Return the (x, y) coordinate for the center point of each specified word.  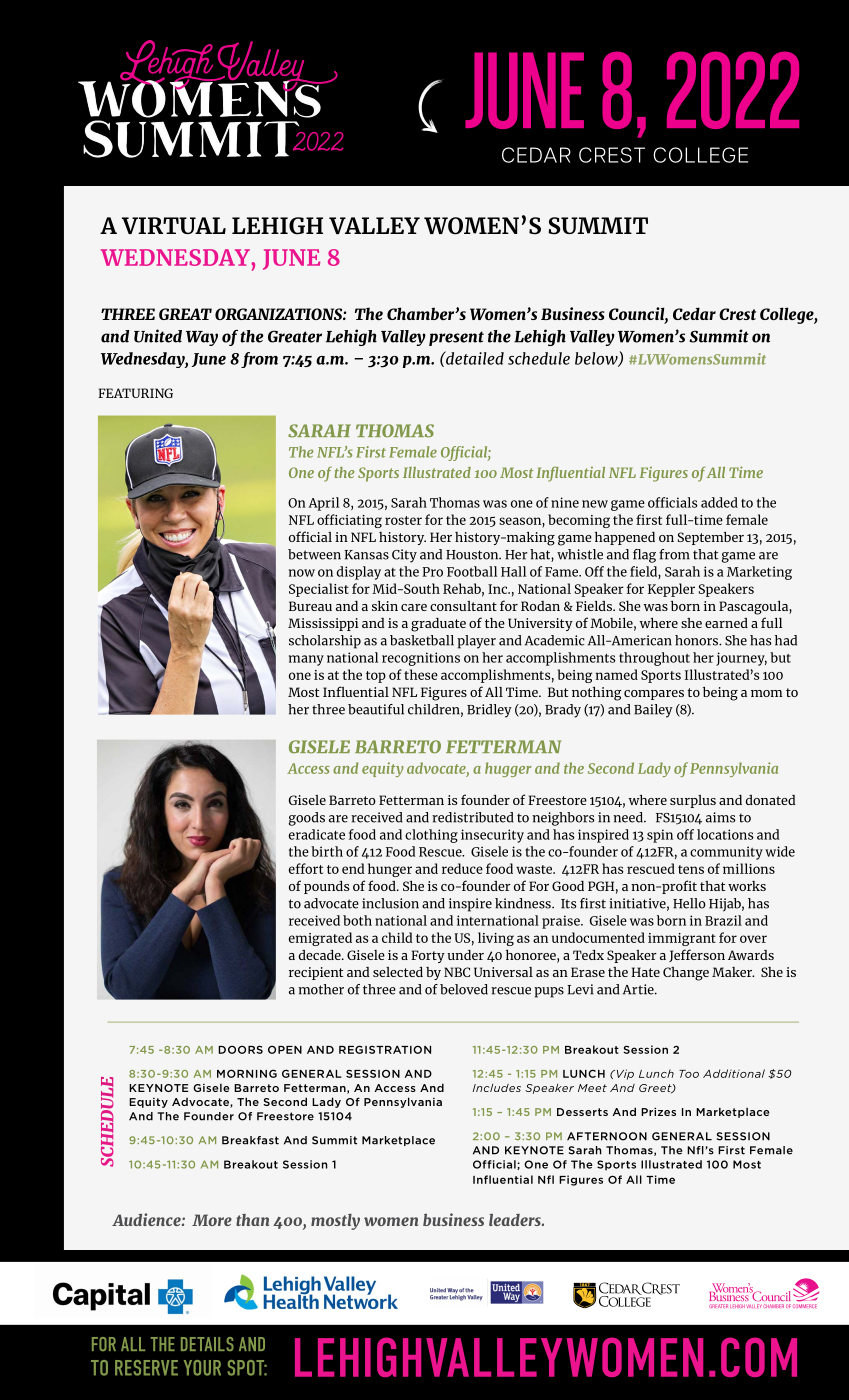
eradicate (317, 834)
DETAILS (207, 1344)
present (456, 338)
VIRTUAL (174, 225)
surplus (693, 801)
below (597, 359)
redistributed (473, 817)
